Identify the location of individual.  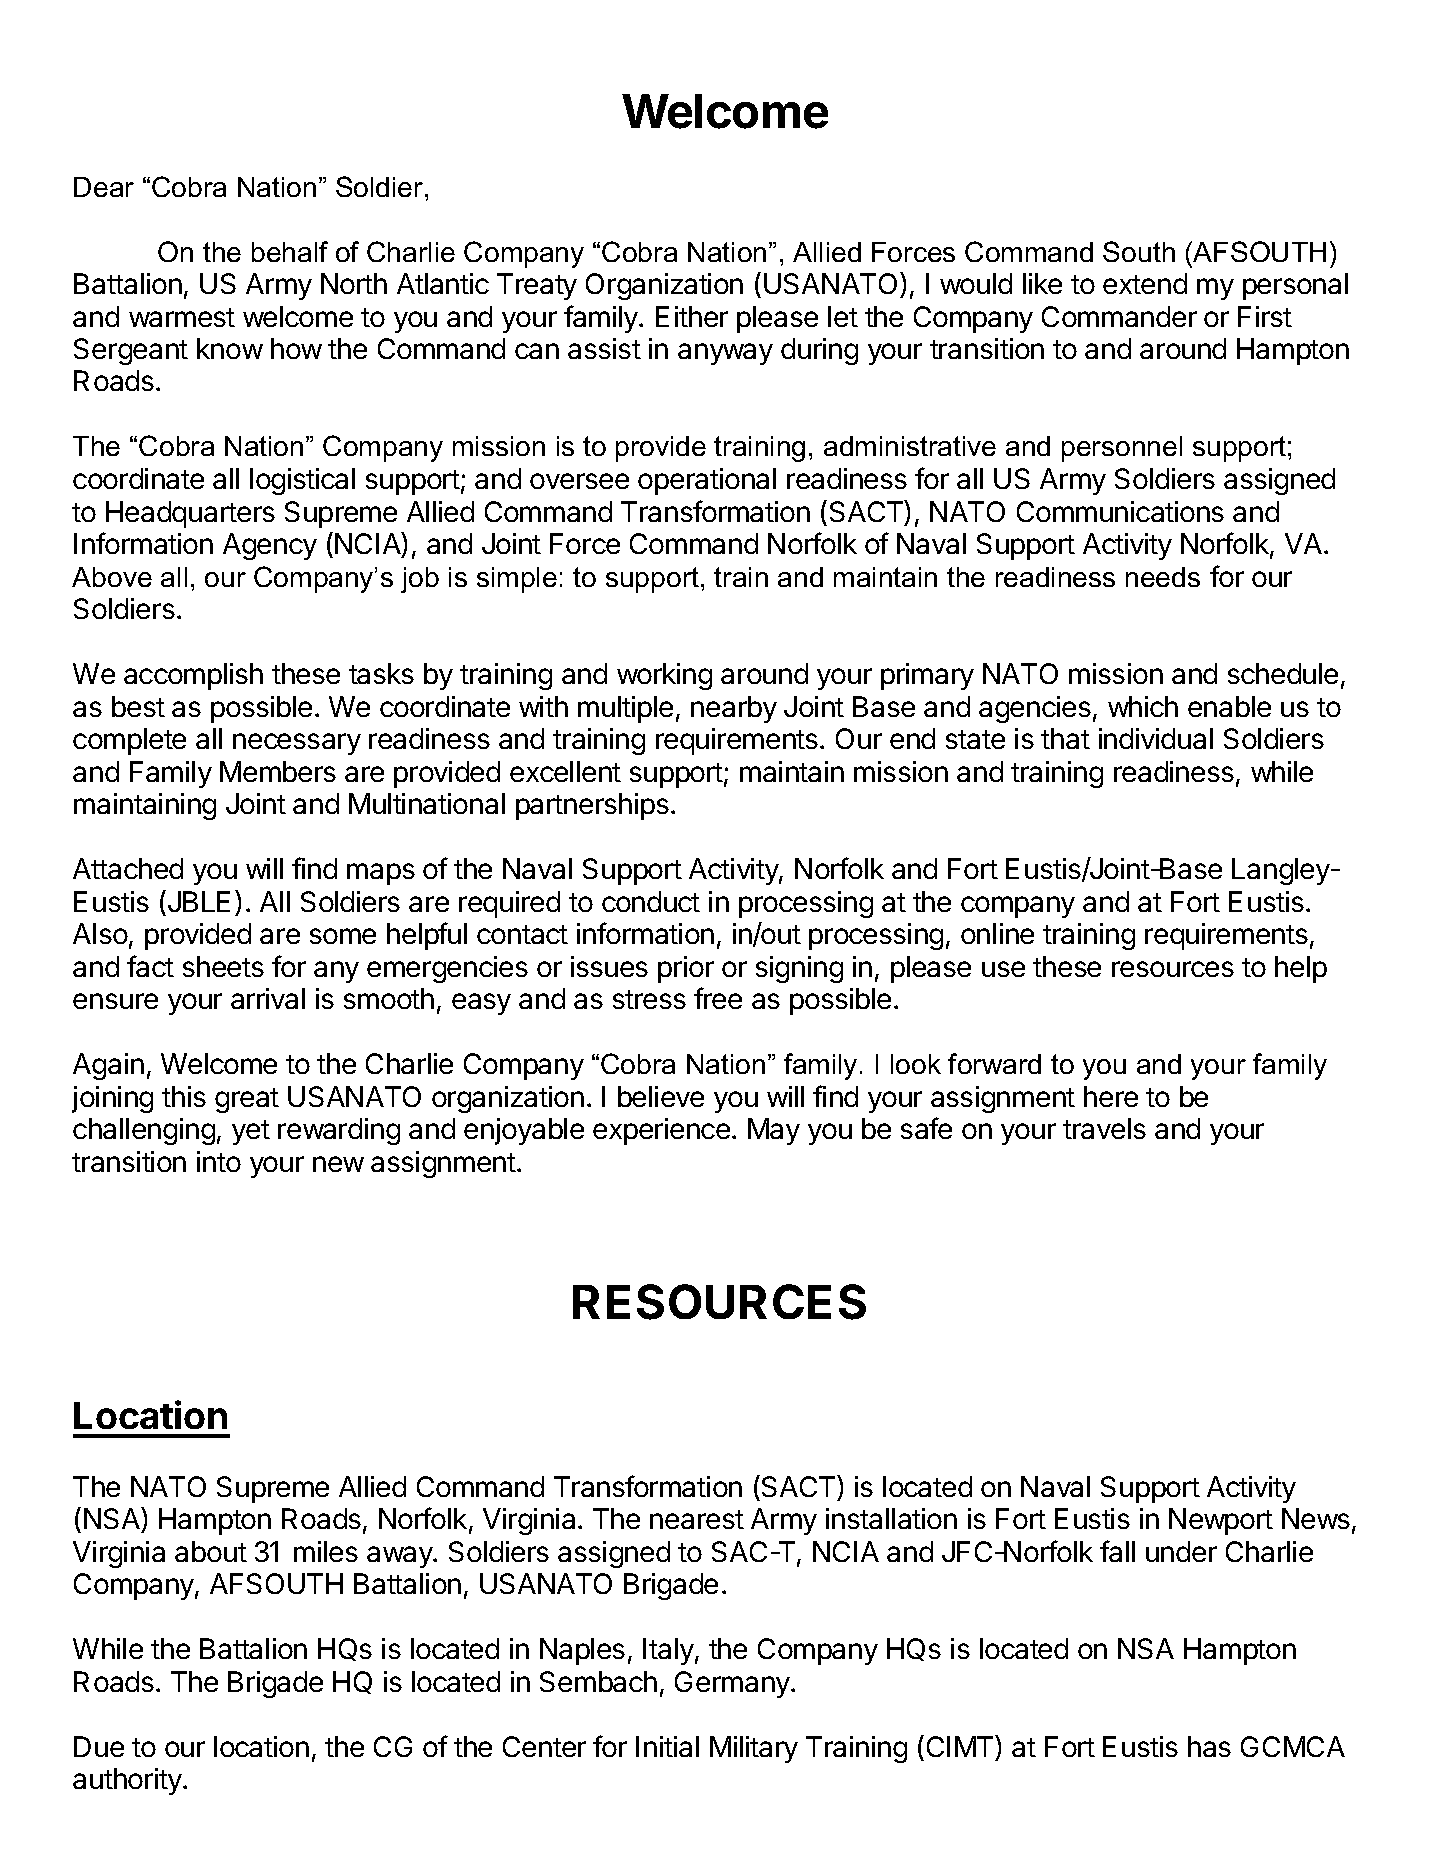
(1156, 738).
